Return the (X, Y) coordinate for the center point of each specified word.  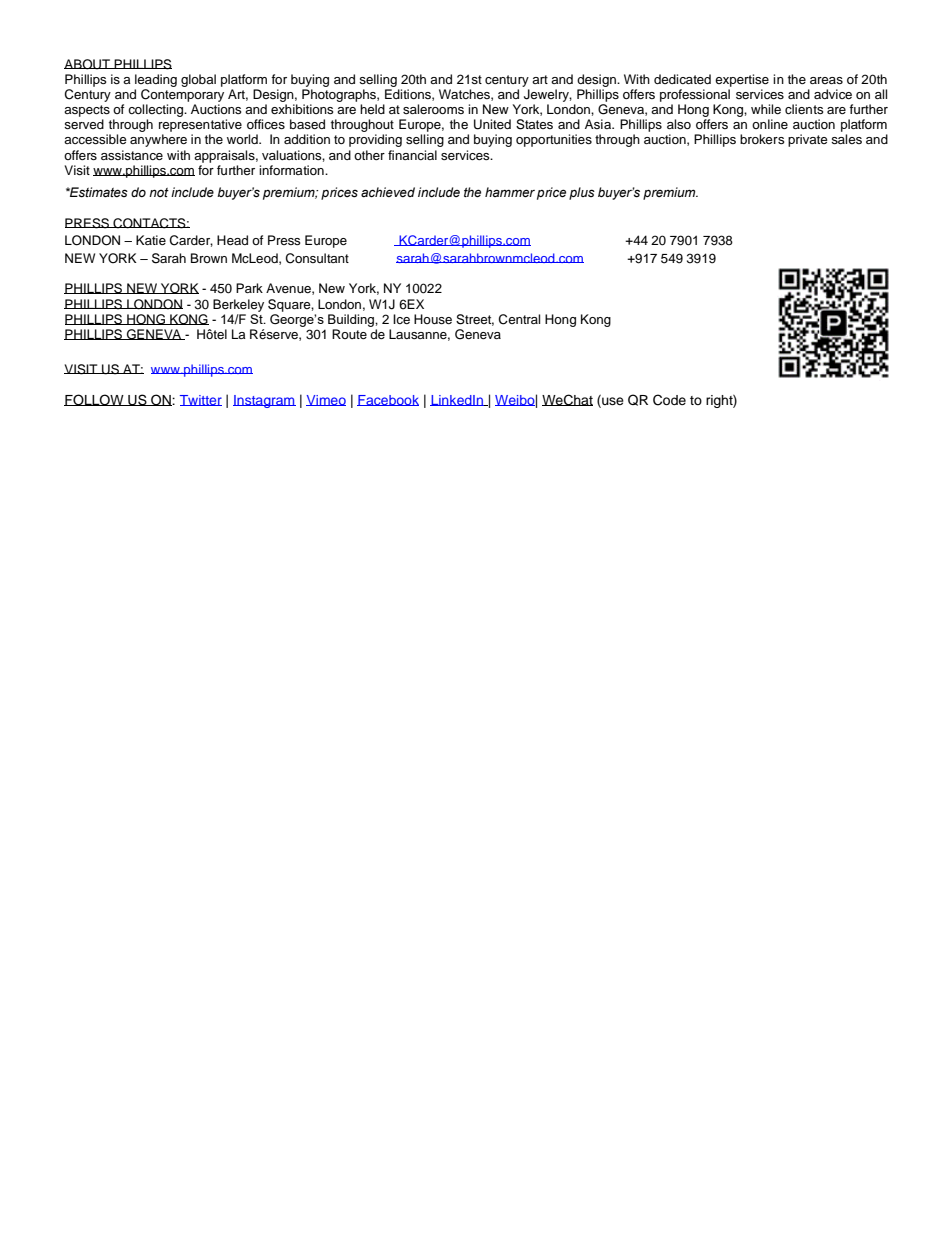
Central (519, 319)
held (372, 109)
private (808, 140)
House (433, 319)
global (198, 80)
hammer (510, 192)
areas (826, 80)
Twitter (201, 400)
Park (249, 288)
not (159, 192)
